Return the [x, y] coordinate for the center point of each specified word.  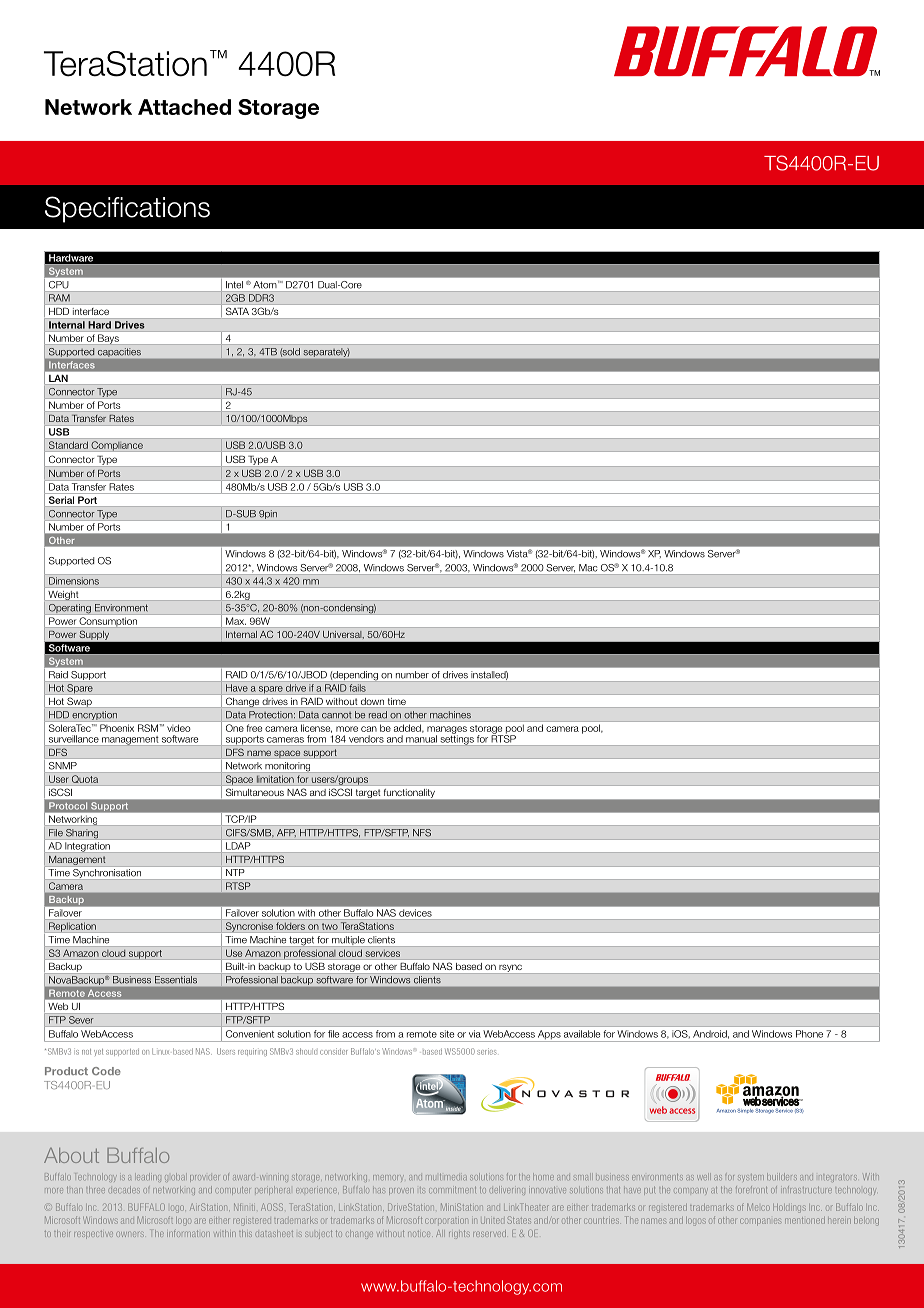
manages [447, 731]
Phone [809, 1034]
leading [149, 1177]
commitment [452, 1190]
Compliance [117, 446]
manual [421, 739]
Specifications [127, 209]
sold [290, 352]
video [178, 728]
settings [457, 739]
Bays [108, 339]
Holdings [789, 1208]
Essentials [176, 979]
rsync [510, 969]
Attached [184, 107]
